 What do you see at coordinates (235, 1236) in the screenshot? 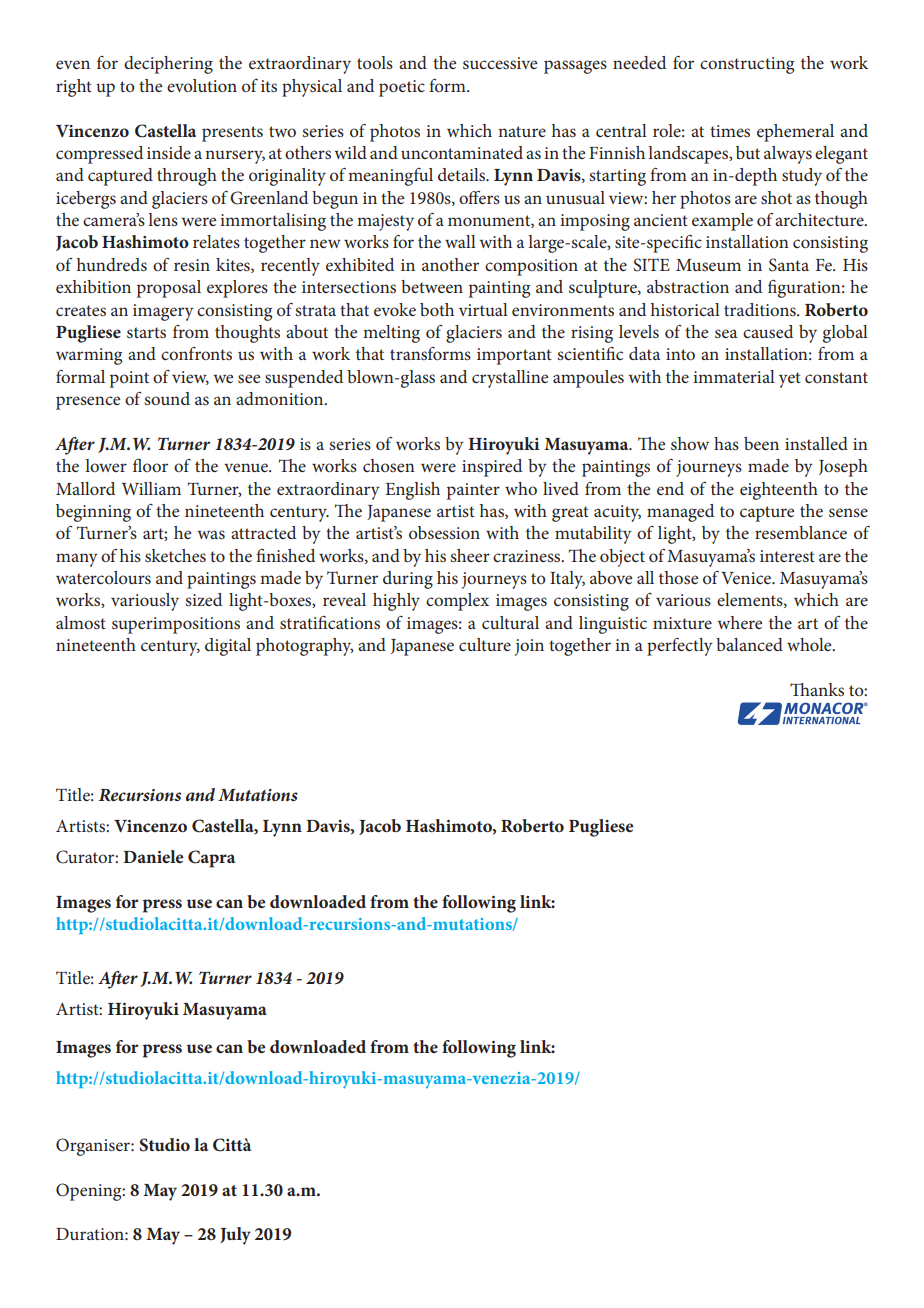
I see `July` at bounding box center [235, 1236].
